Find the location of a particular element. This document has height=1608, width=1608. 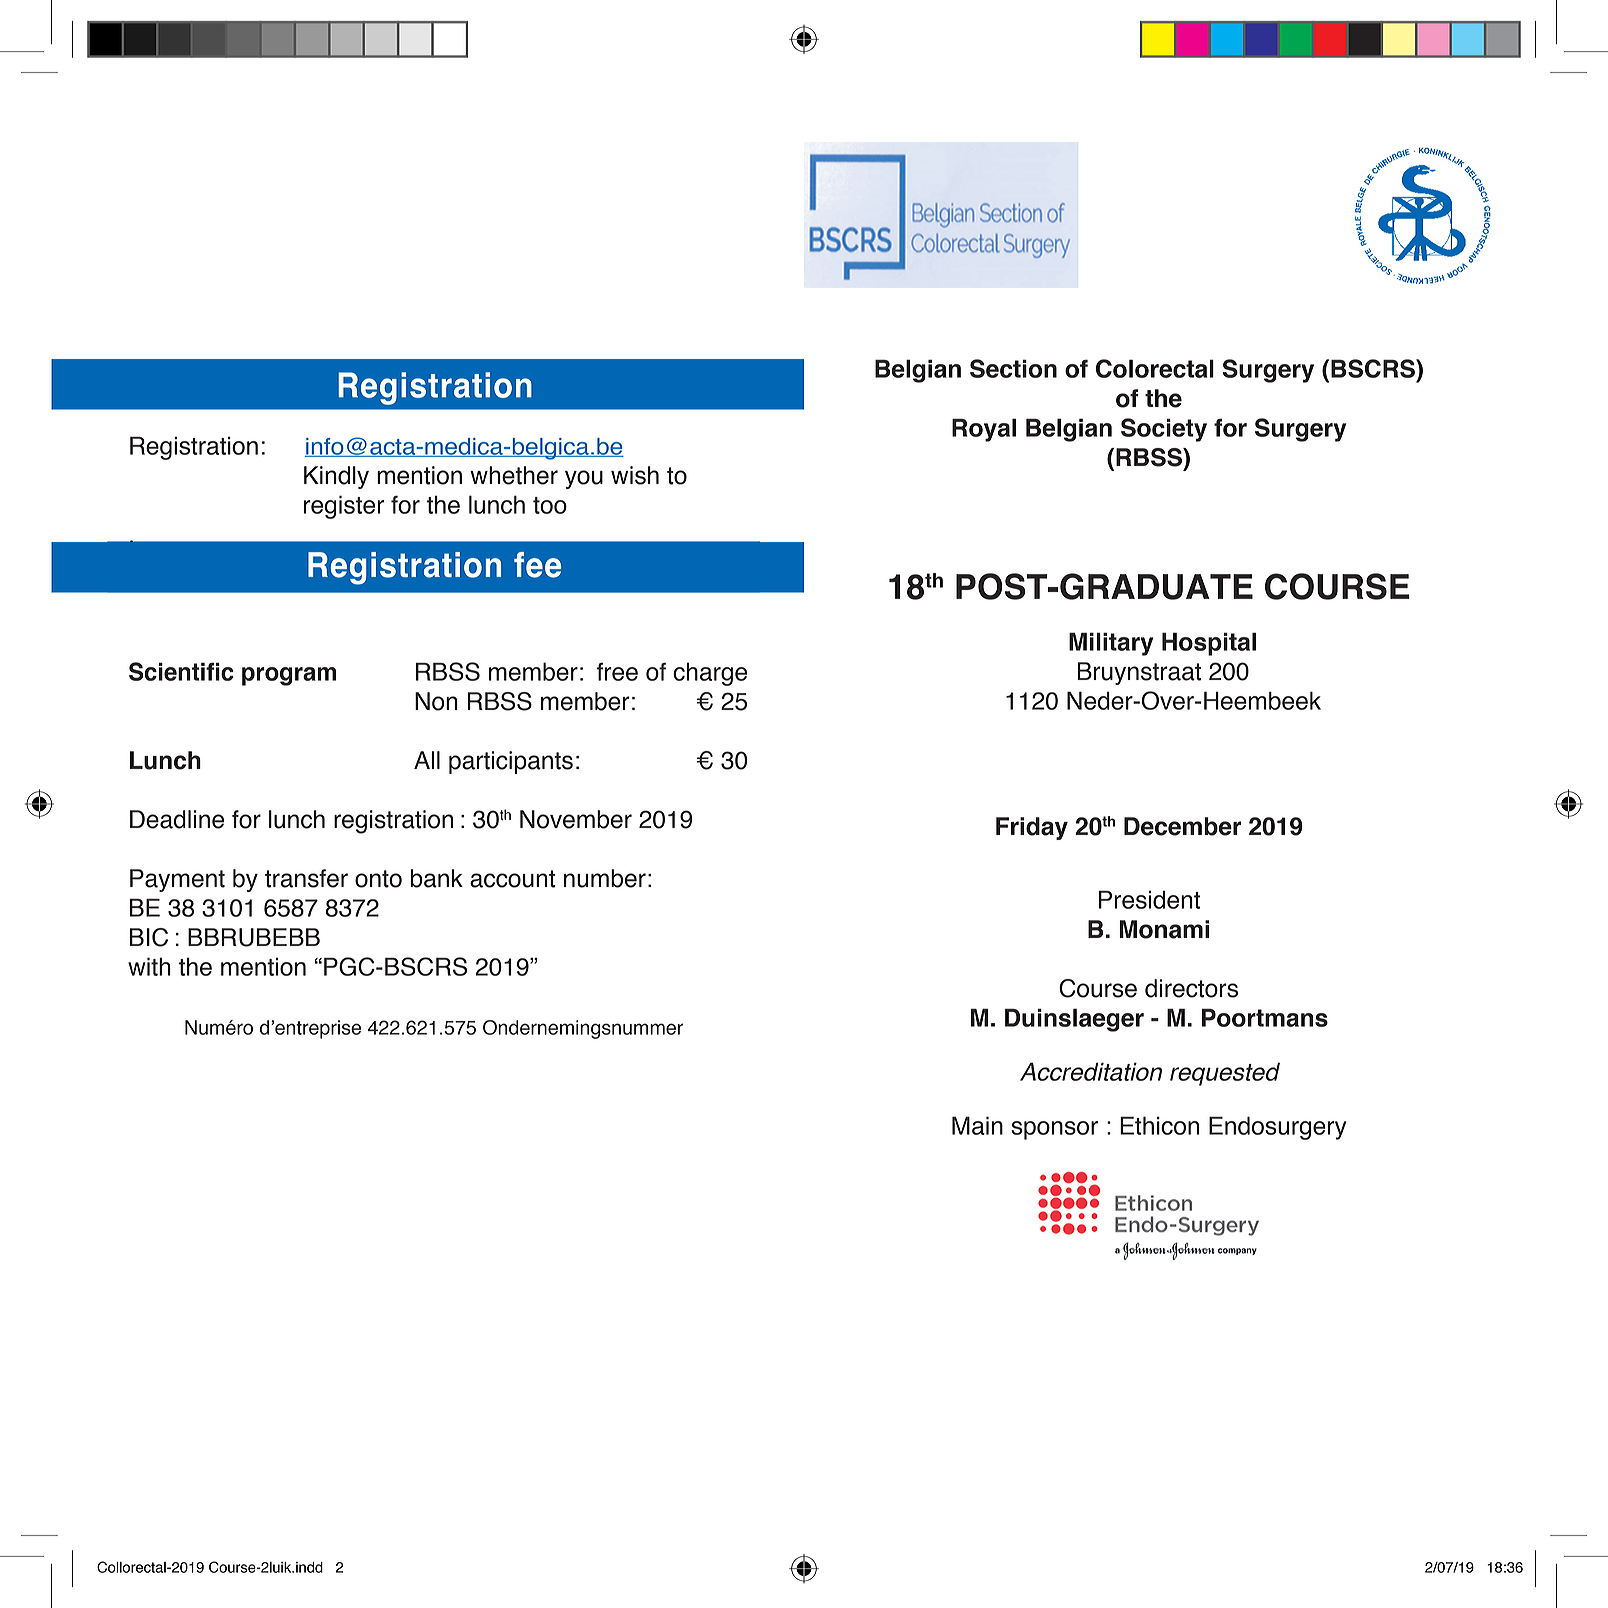

transfer is located at coordinates (306, 878).
